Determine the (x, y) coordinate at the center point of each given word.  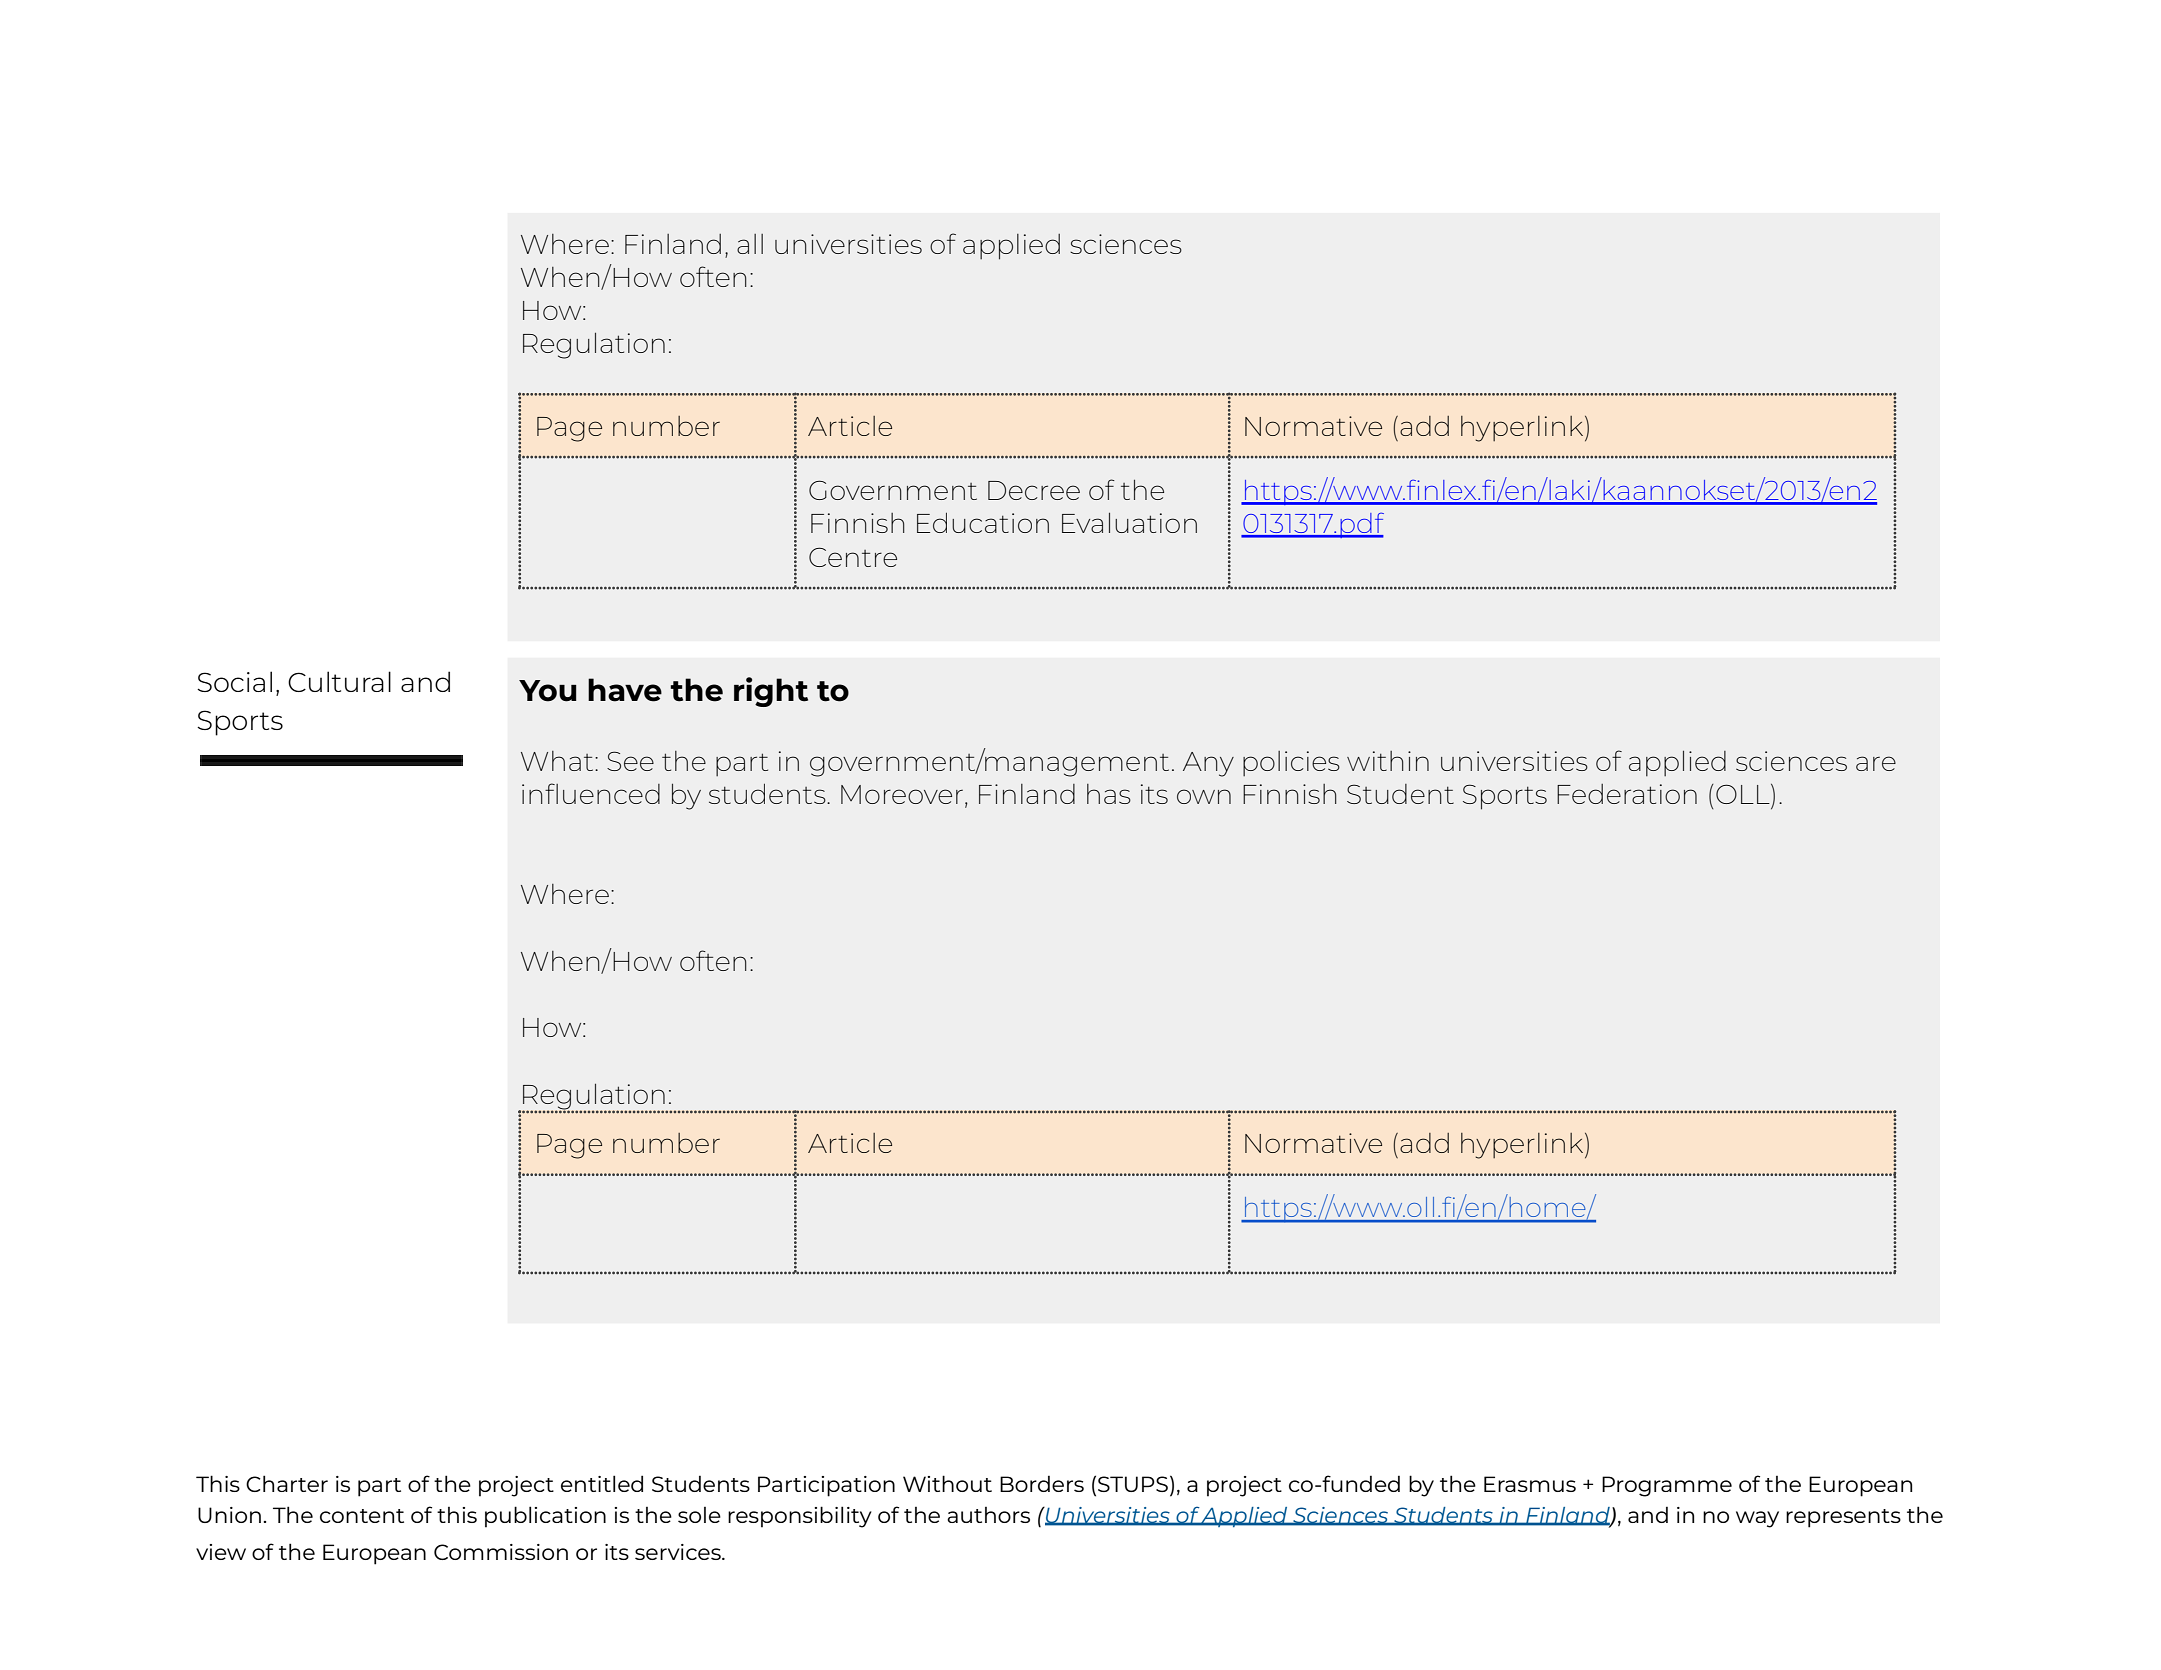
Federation (1627, 794)
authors (988, 1515)
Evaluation (1129, 522)
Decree (1034, 490)
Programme (1667, 1486)
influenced (591, 793)
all (750, 244)
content (362, 1516)
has (1109, 794)
